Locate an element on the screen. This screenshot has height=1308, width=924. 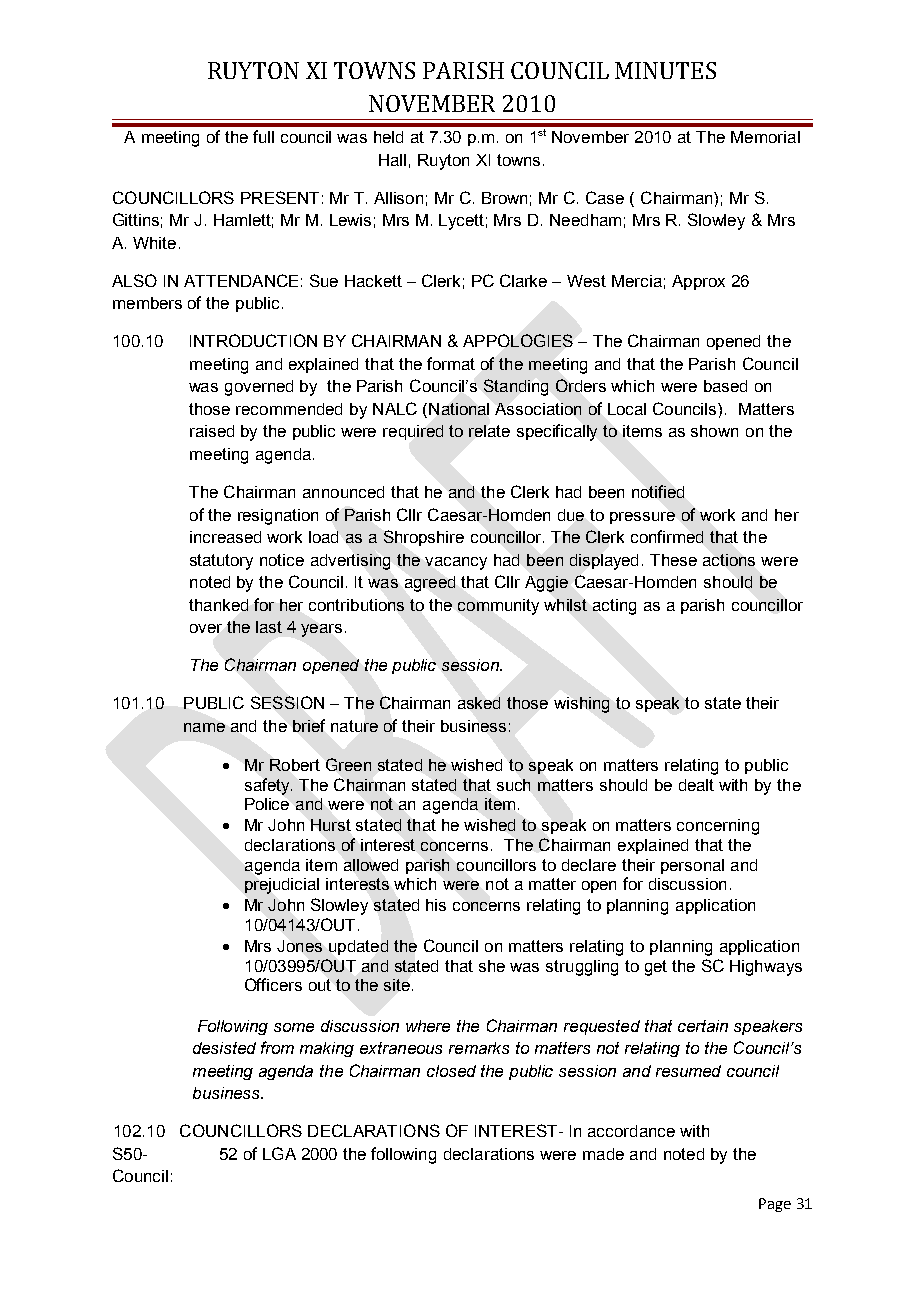
concerning is located at coordinates (718, 827).
